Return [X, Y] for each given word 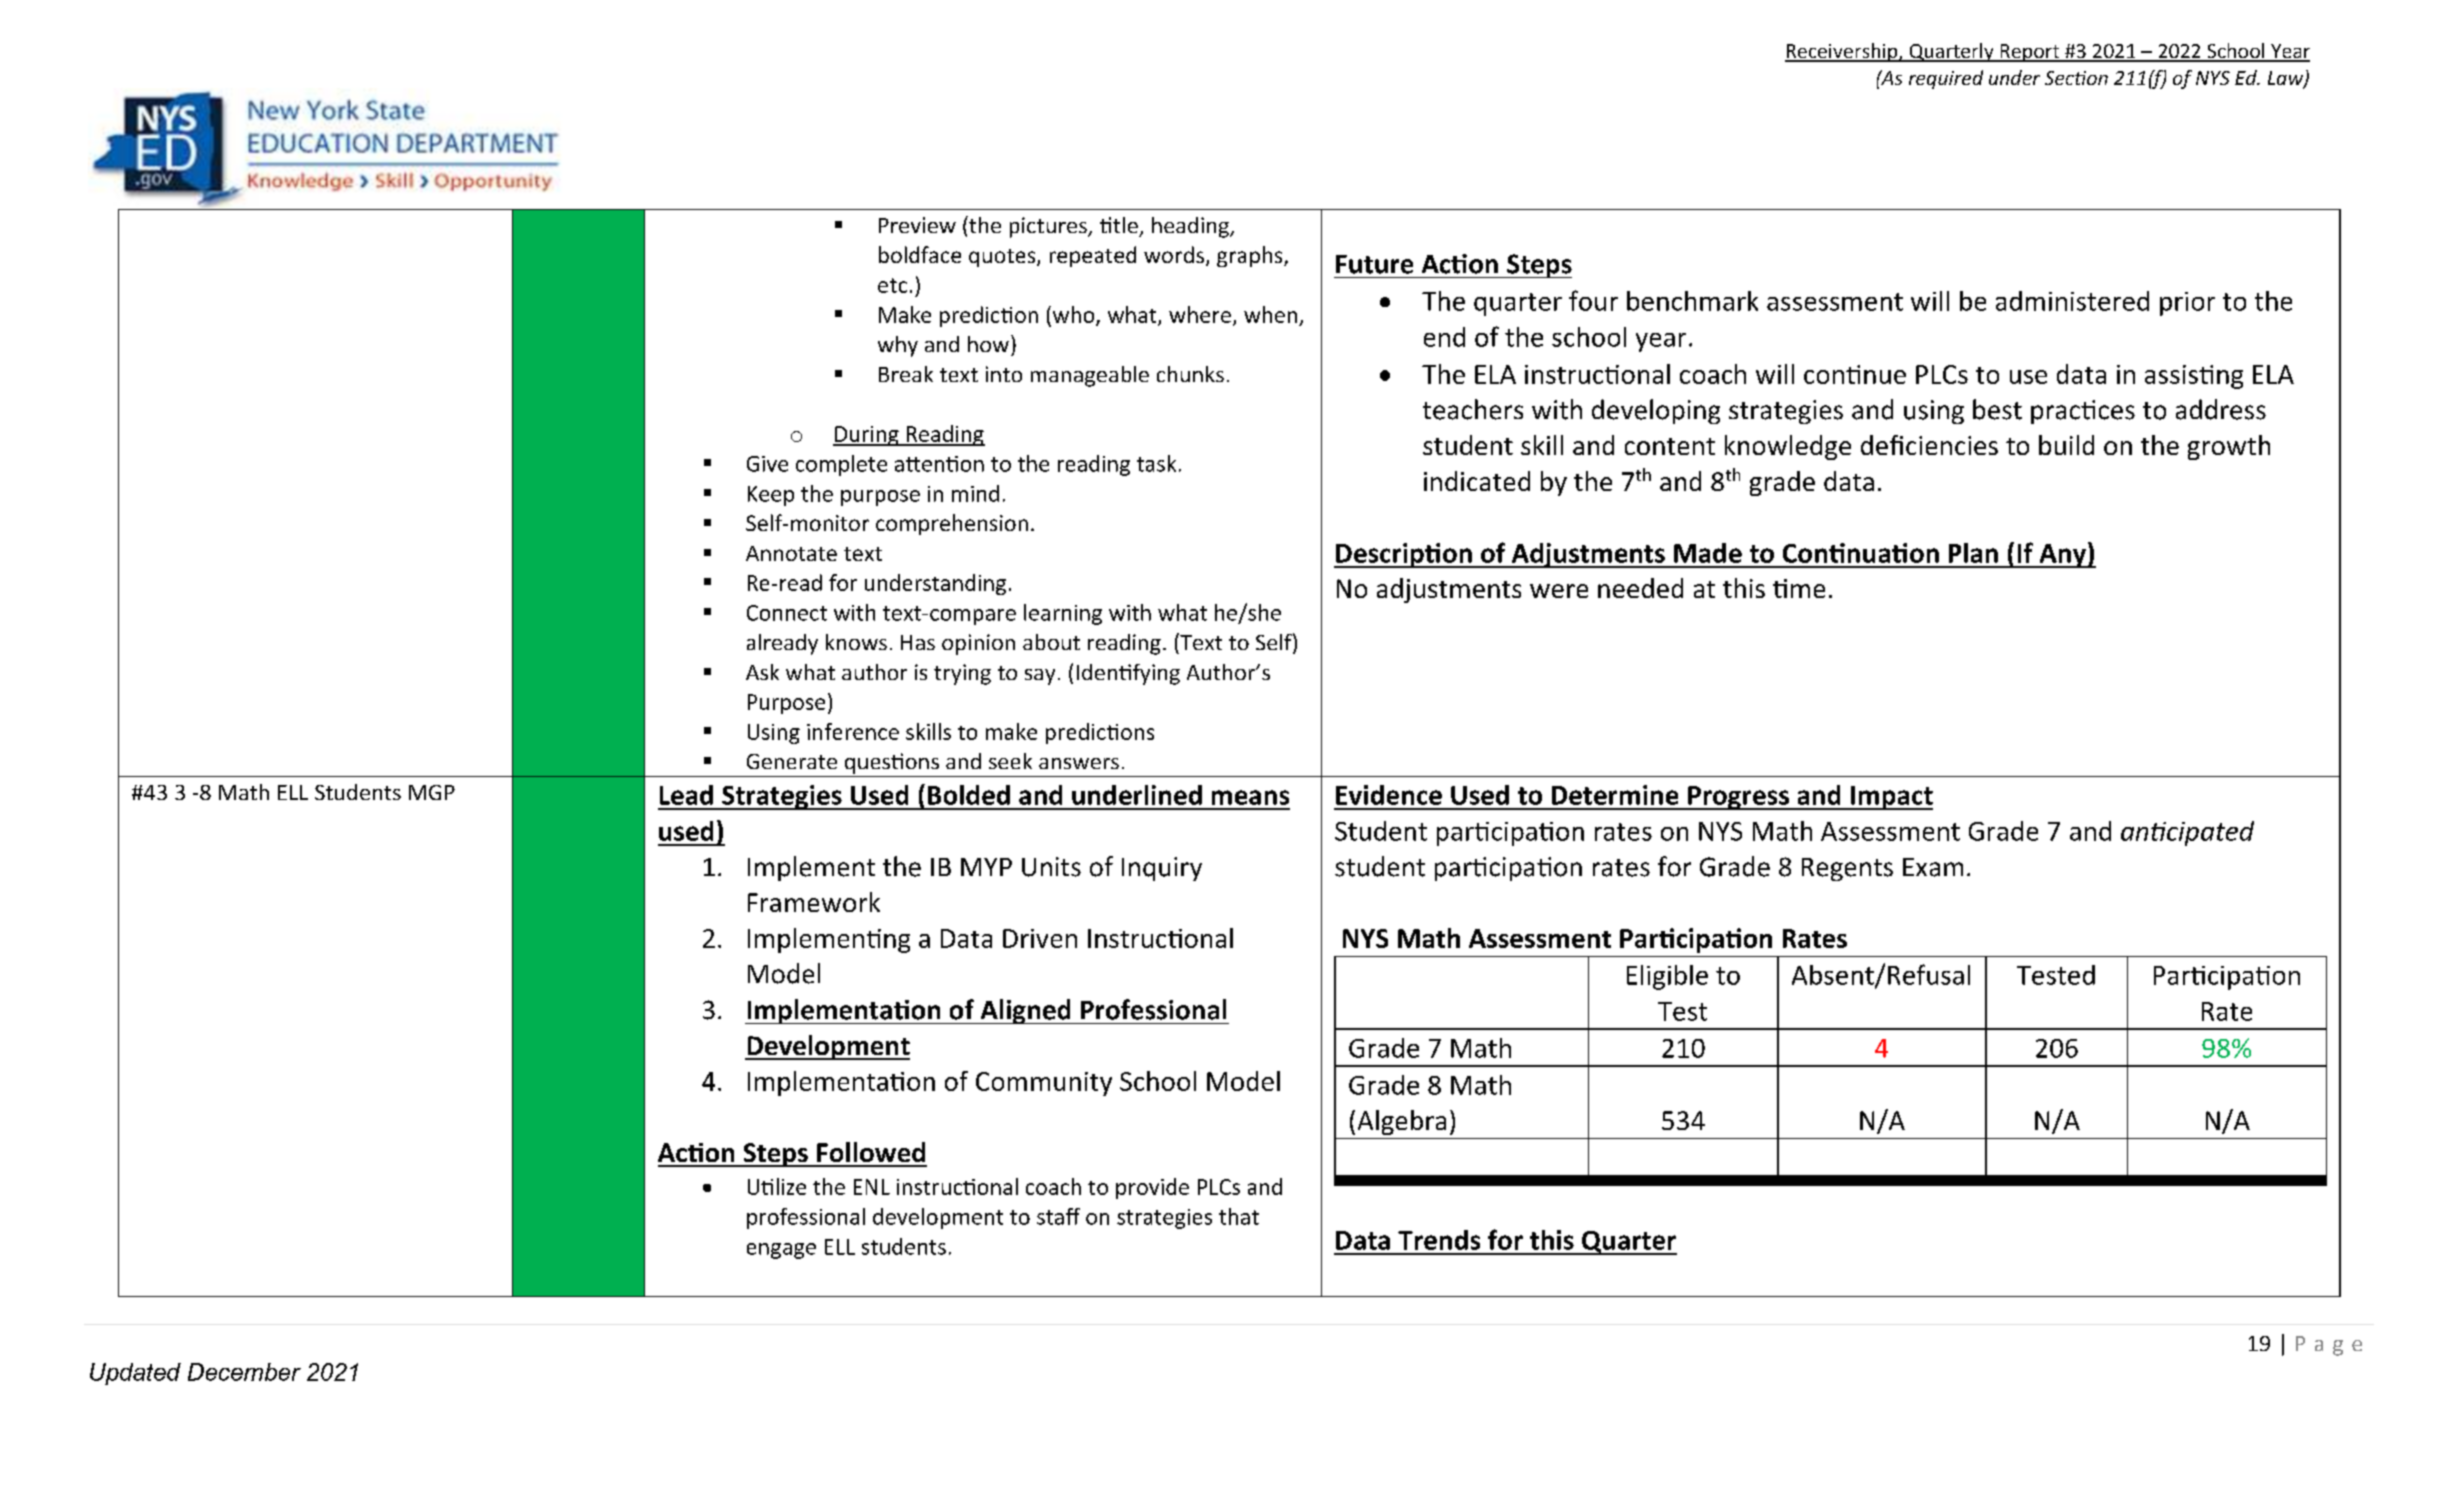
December [244, 1372]
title [1119, 225]
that [1239, 1216]
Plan [1973, 553]
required [1946, 79]
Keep [771, 496]
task [1156, 463]
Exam [1933, 867]
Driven [1040, 938]
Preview [917, 225]
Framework [814, 902]
